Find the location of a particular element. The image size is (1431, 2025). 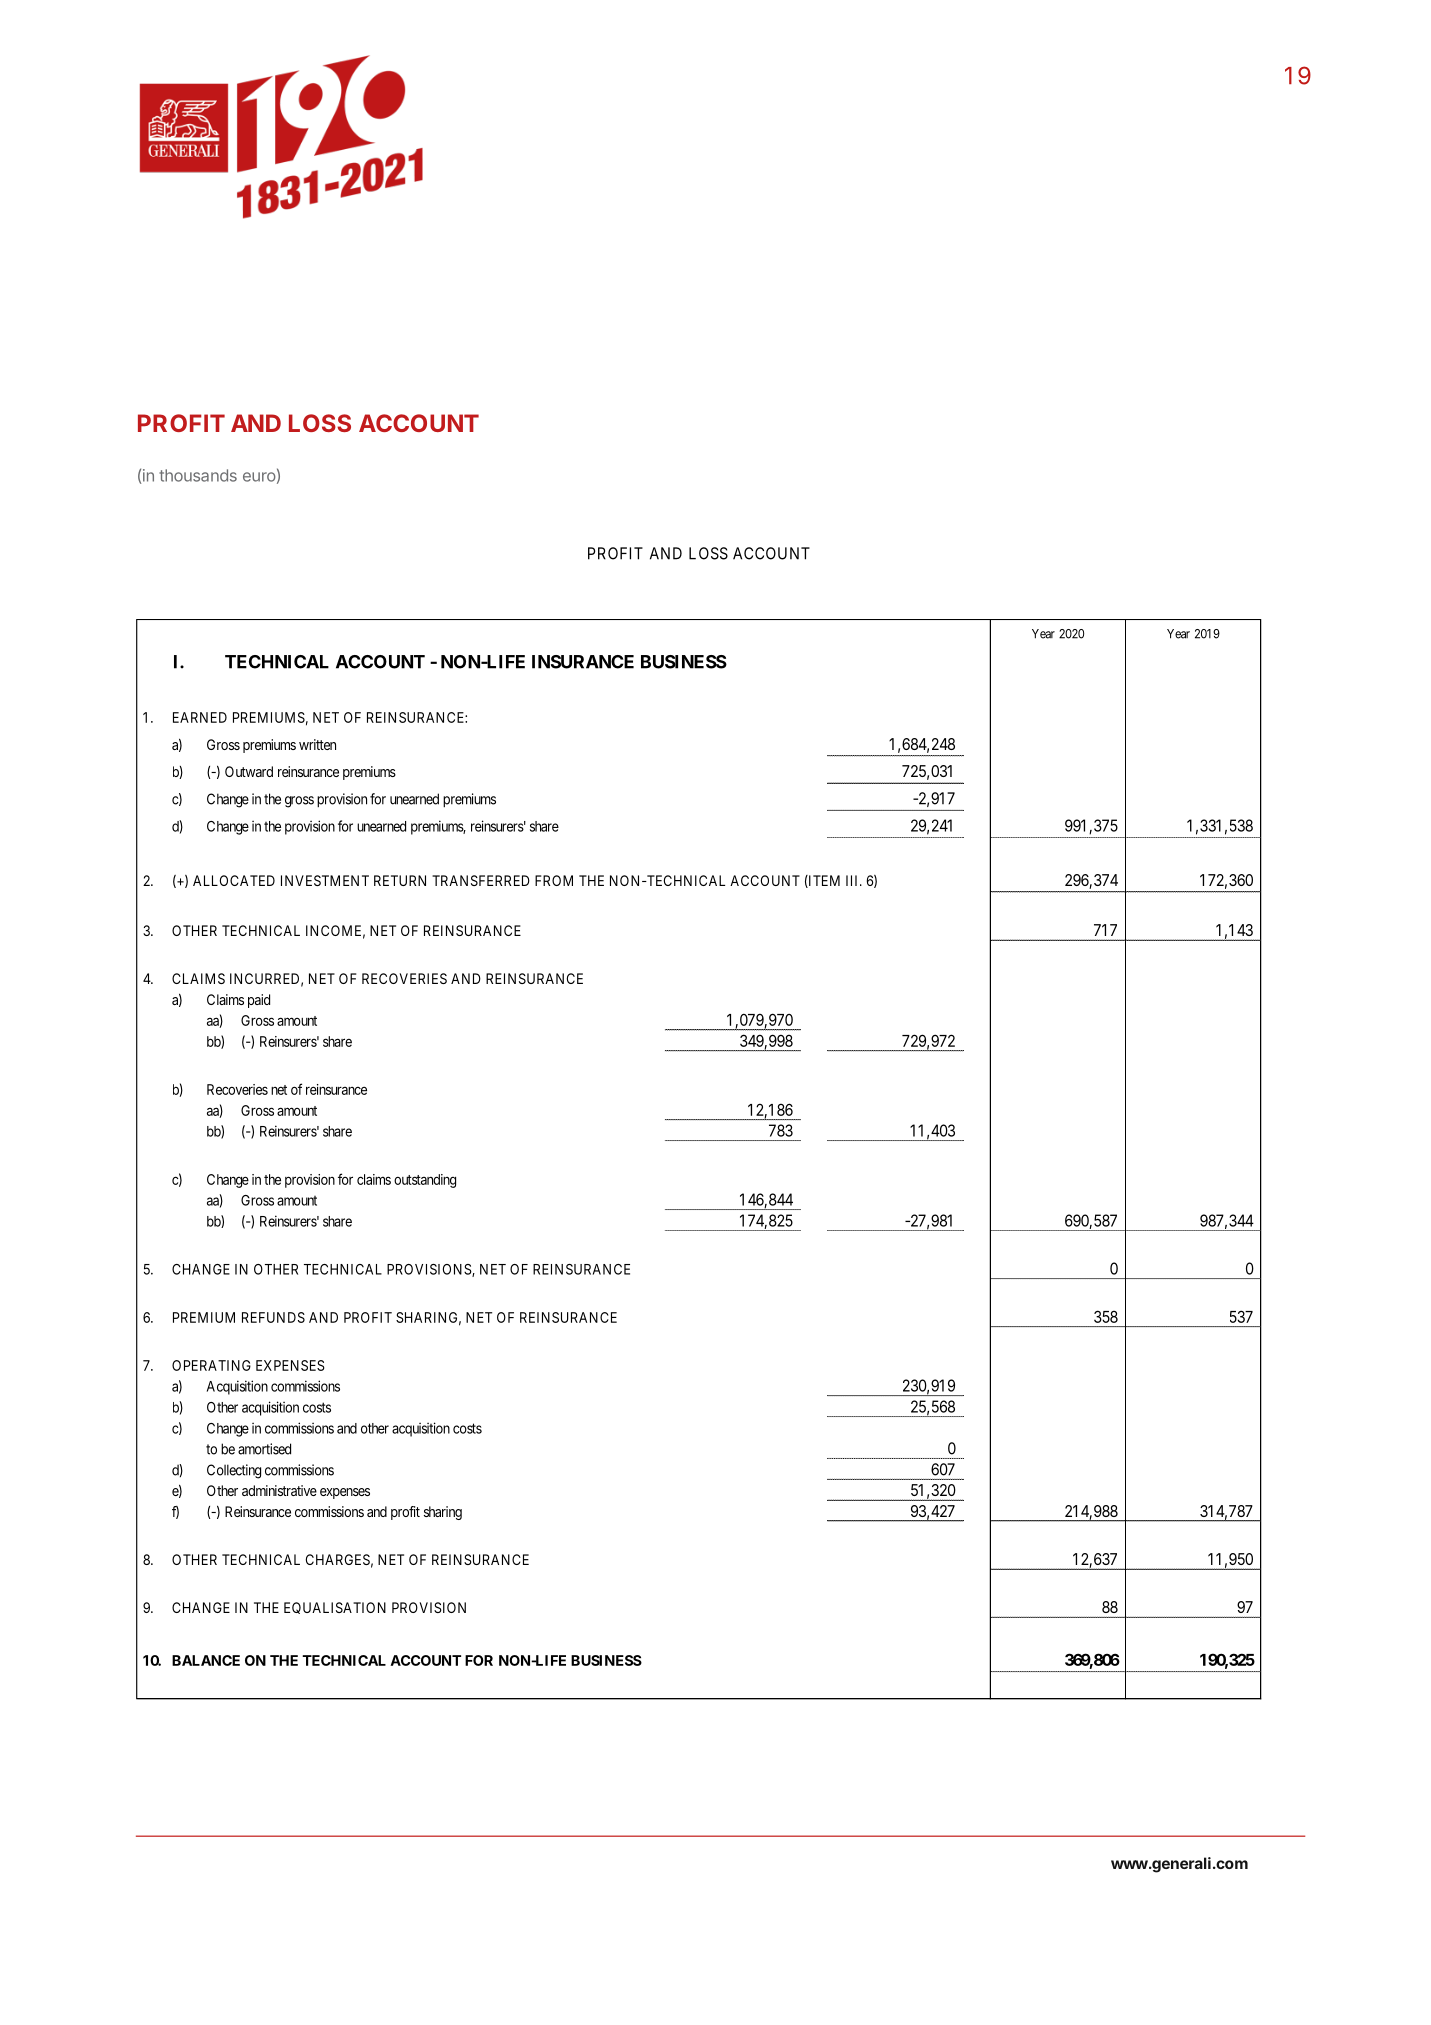

III is located at coordinates (853, 880).
